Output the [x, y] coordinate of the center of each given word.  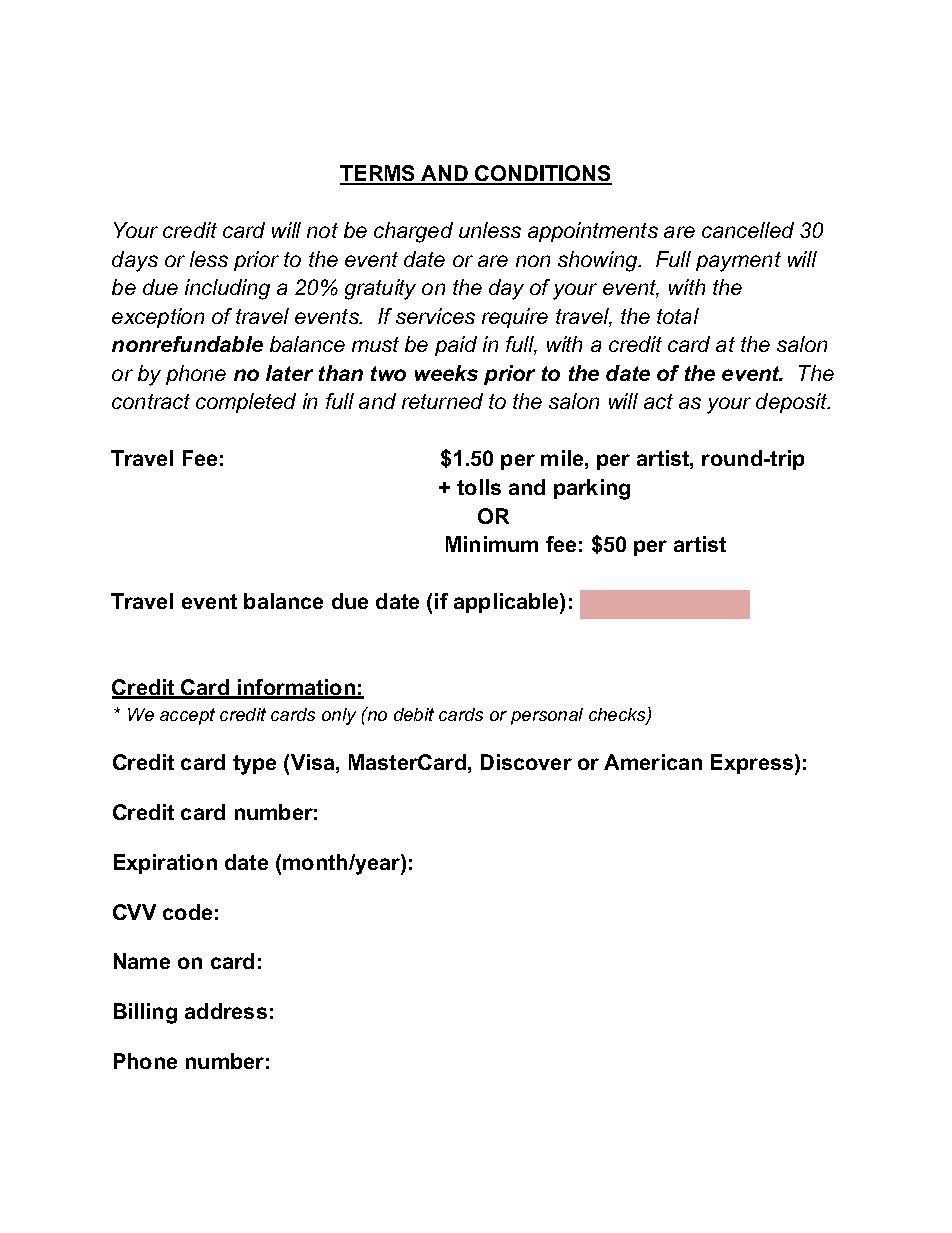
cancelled [748, 230]
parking [592, 489]
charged [413, 232]
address [226, 1011]
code [187, 912]
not [322, 230]
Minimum [492, 544]
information [296, 688]
